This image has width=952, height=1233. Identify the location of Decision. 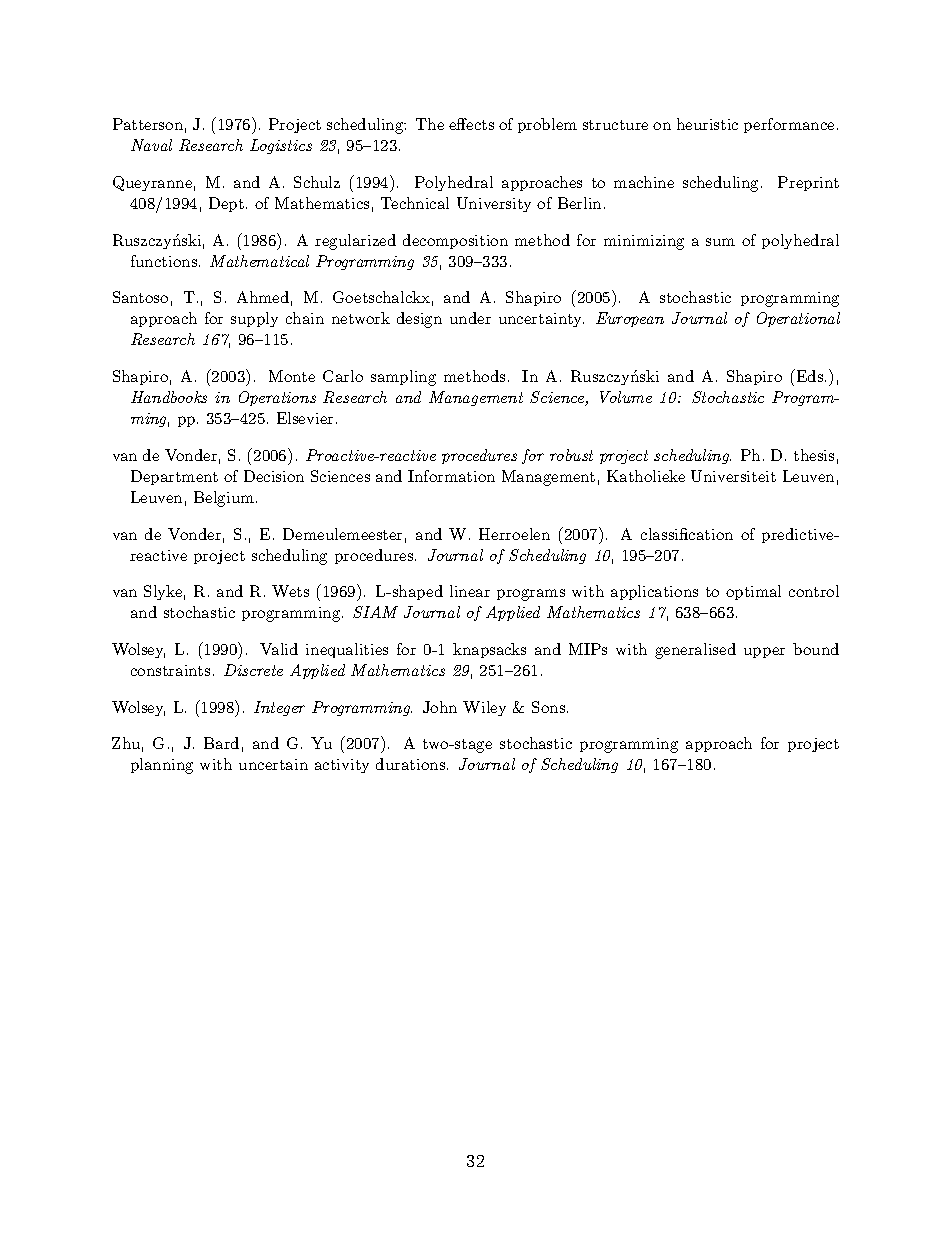
(274, 476).
